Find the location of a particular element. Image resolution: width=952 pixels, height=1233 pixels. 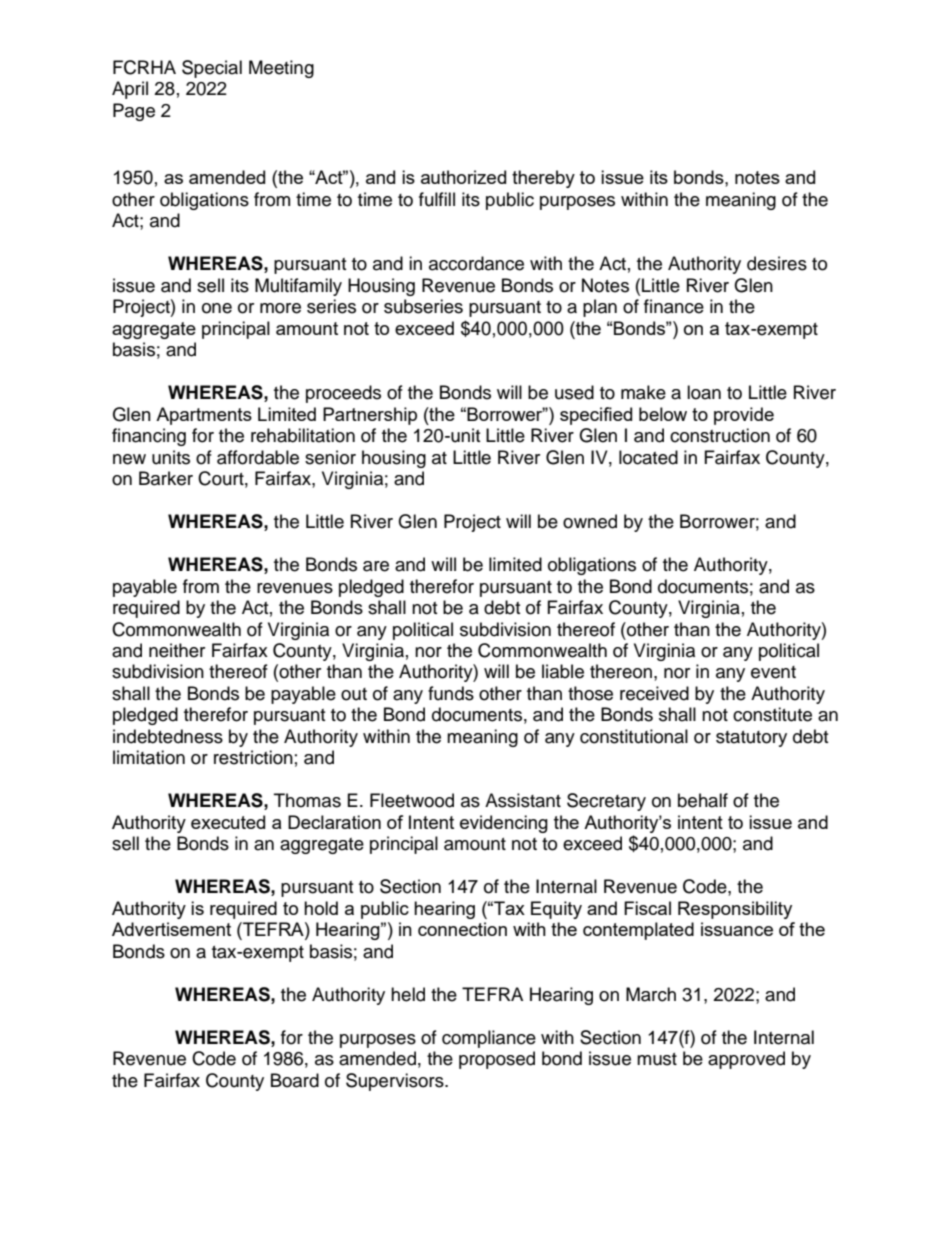

restriction is located at coordinates (253, 757).
